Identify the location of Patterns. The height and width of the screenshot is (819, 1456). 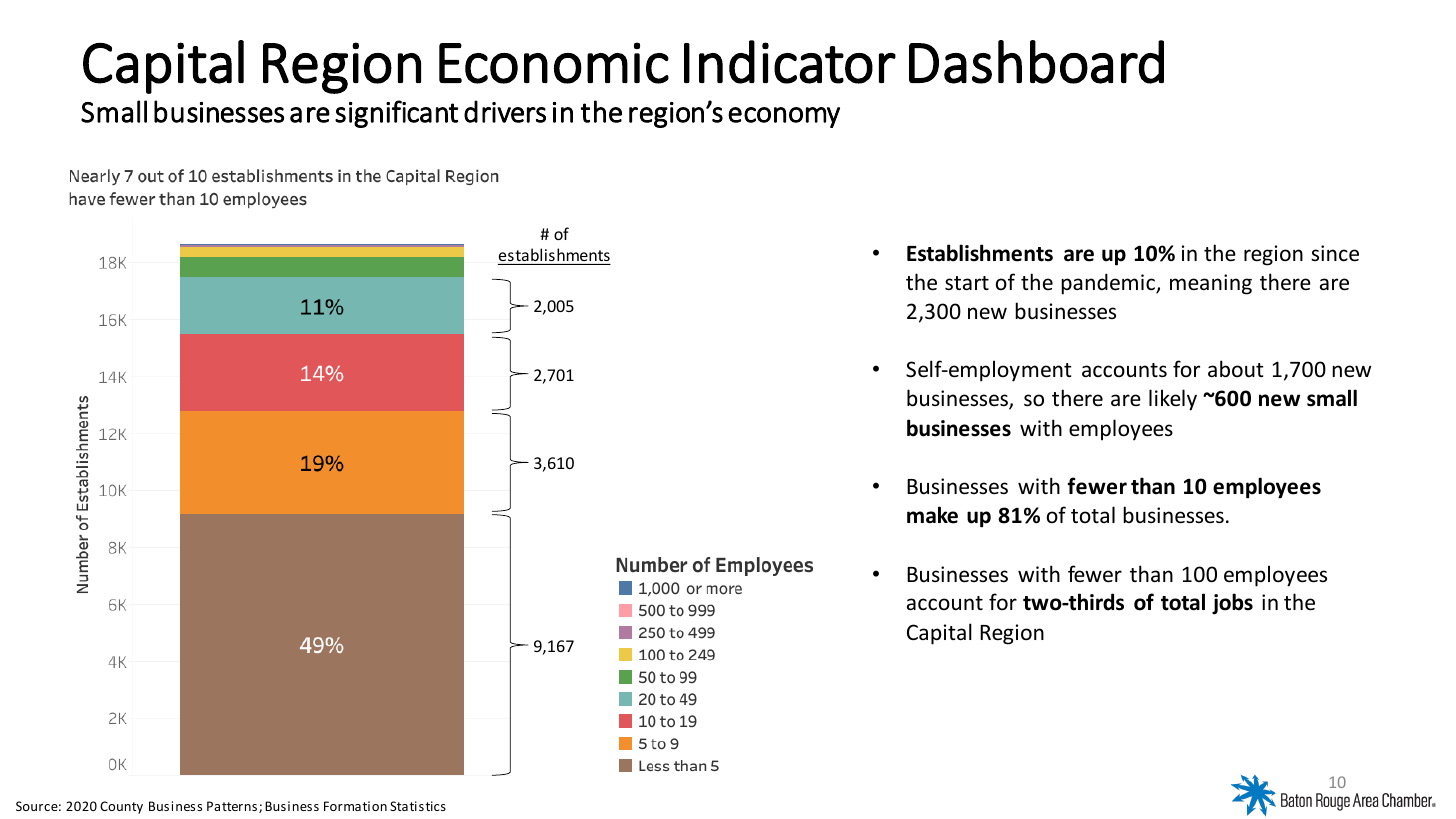
(233, 807).
